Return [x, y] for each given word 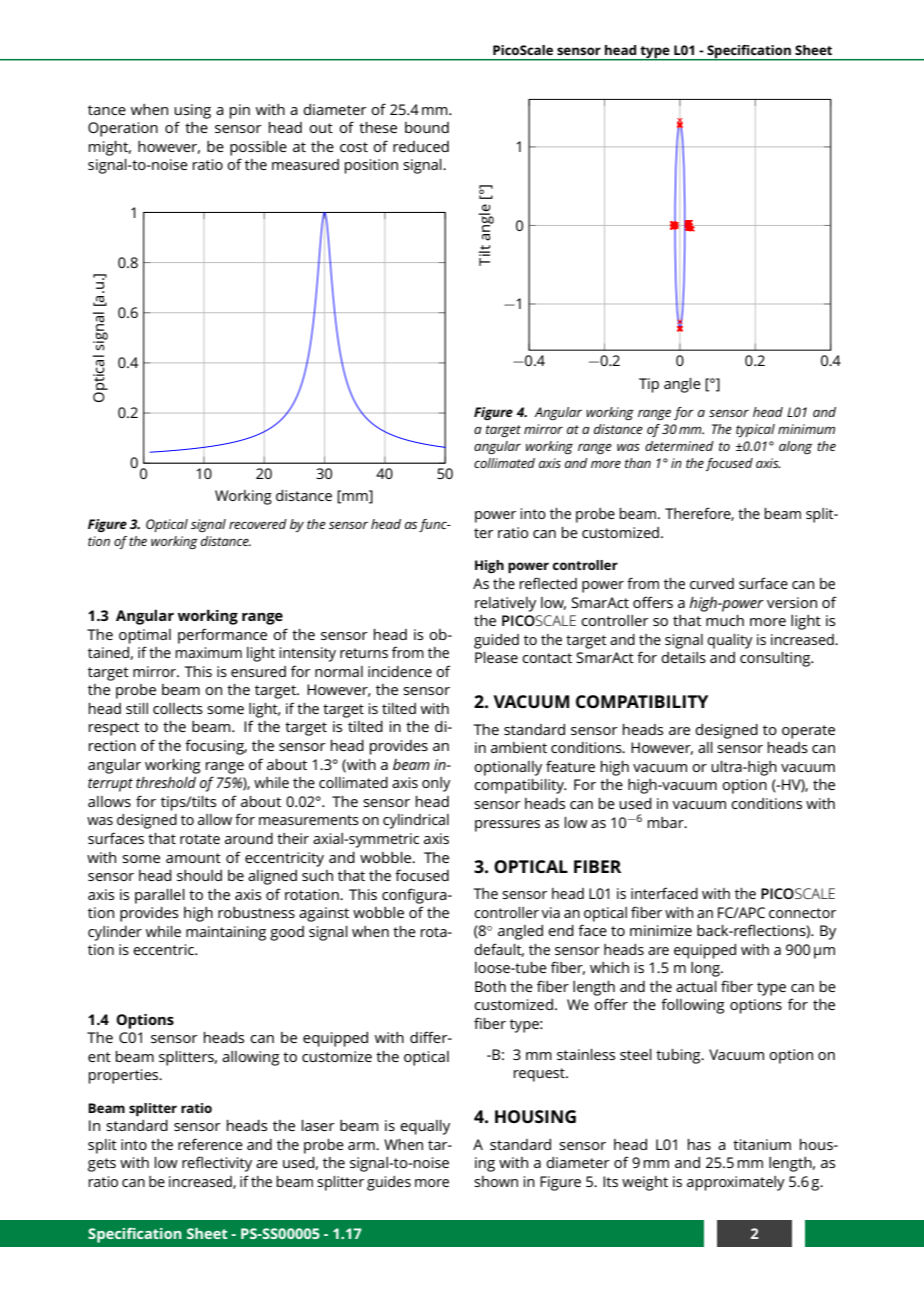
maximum [208, 652]
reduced [421, 146]
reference [210, 1144]
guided [496, 641]
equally [425, 1127]
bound [427, 127]
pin [240, 111]
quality [729, 641]
